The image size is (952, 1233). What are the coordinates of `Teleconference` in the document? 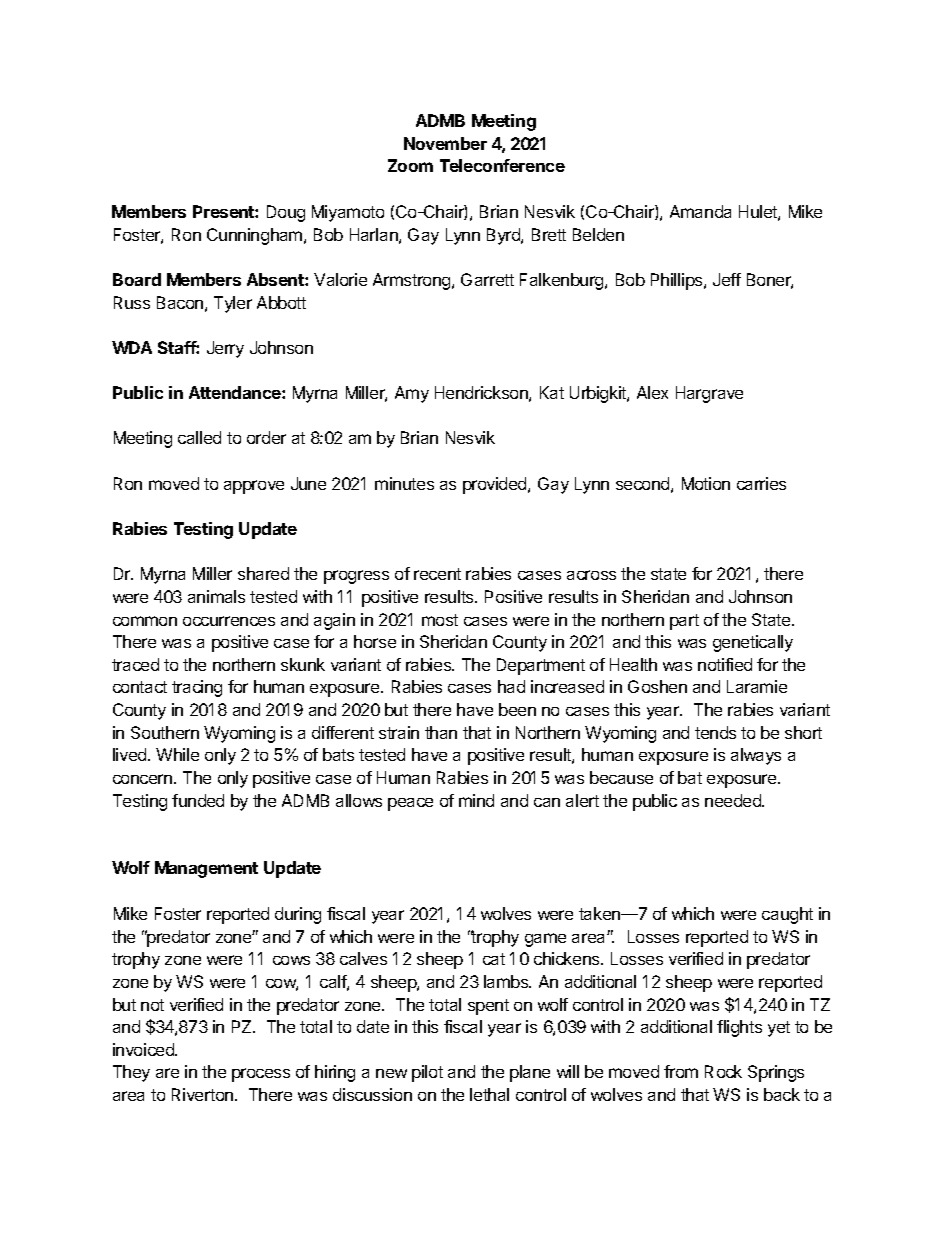 It's located at (502, 165).
